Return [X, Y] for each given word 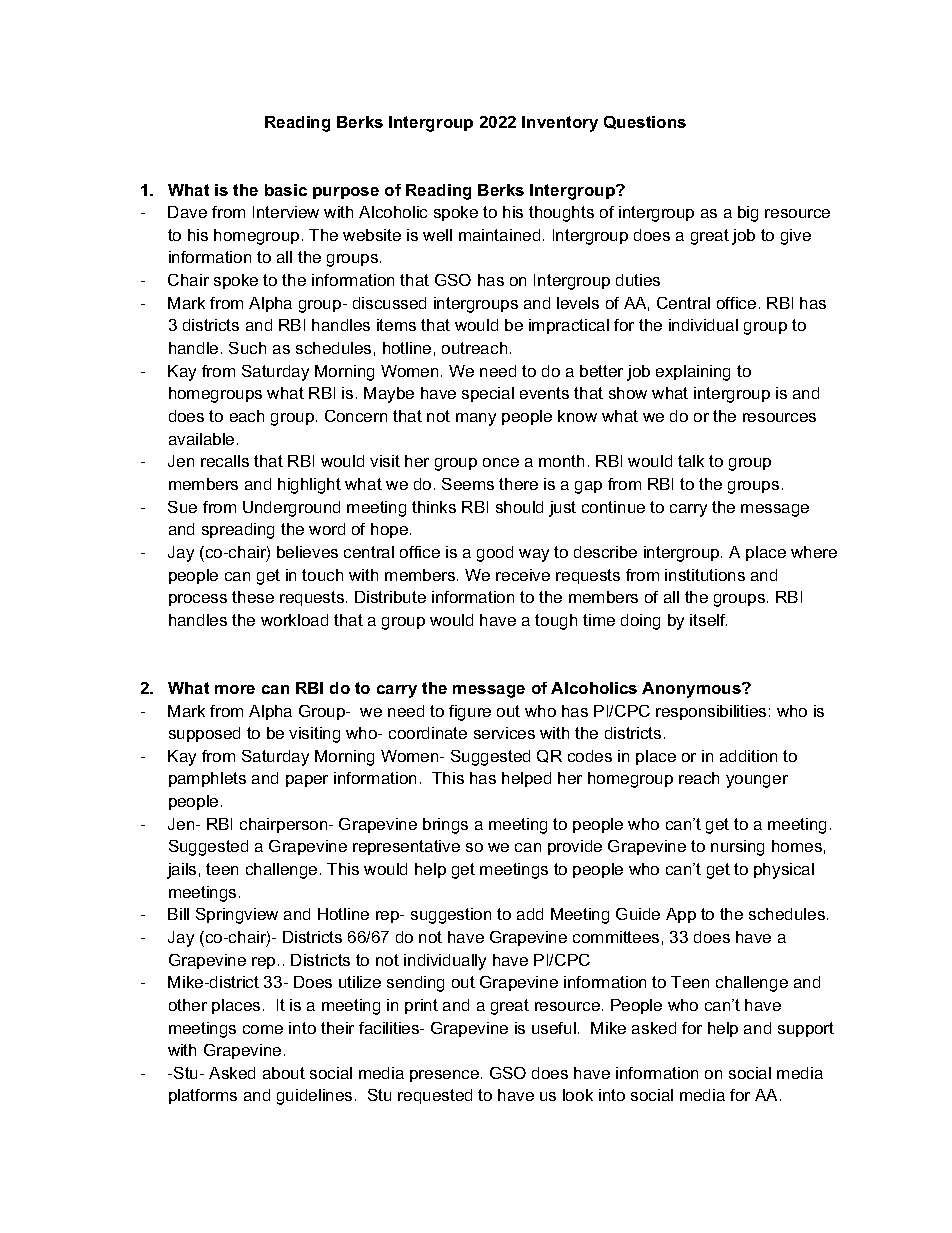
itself [708, 620]
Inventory [560, 124]
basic [286, 190]
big [748, 214]
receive [523, 575]
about [284, 1073]
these [253, 597]
